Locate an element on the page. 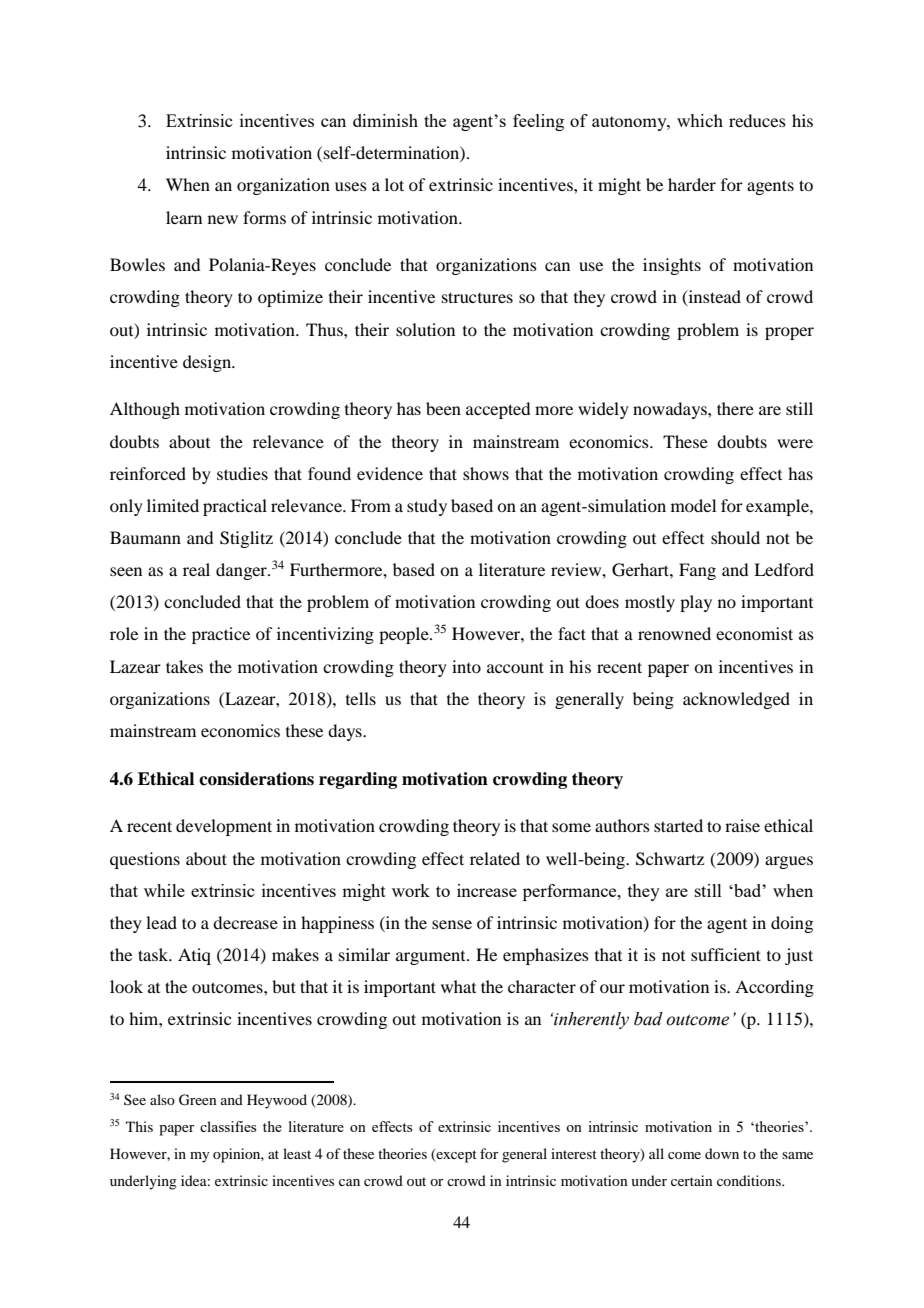 The image size is (924, 1308). learn is located at coordinates (184, 217).
